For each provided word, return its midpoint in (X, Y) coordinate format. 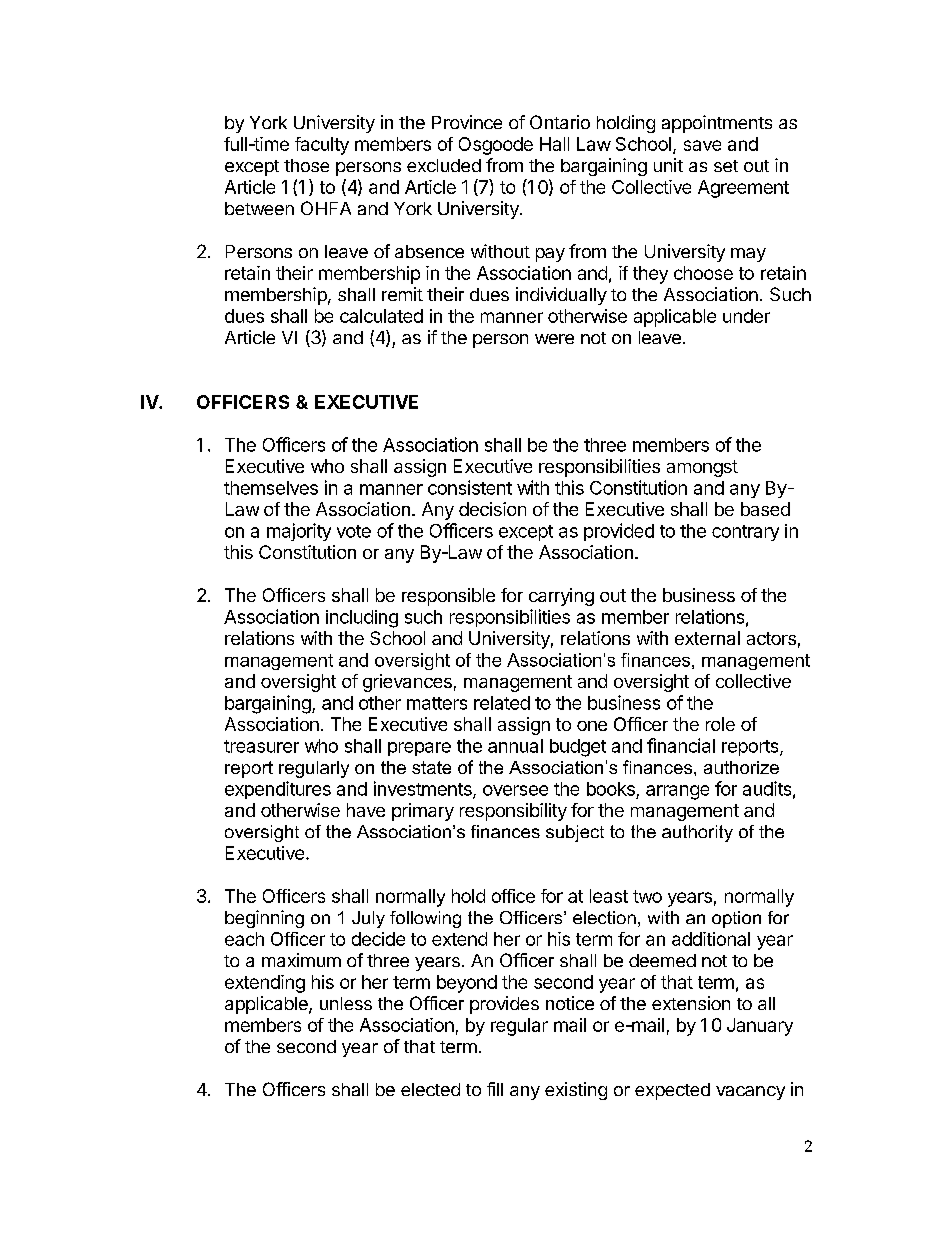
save (702, 145)
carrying (561, 597)
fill (495, 1089)
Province (467, 122)
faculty (322, 146)
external (707, 638)
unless (346, 1003)
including (362, 619)
